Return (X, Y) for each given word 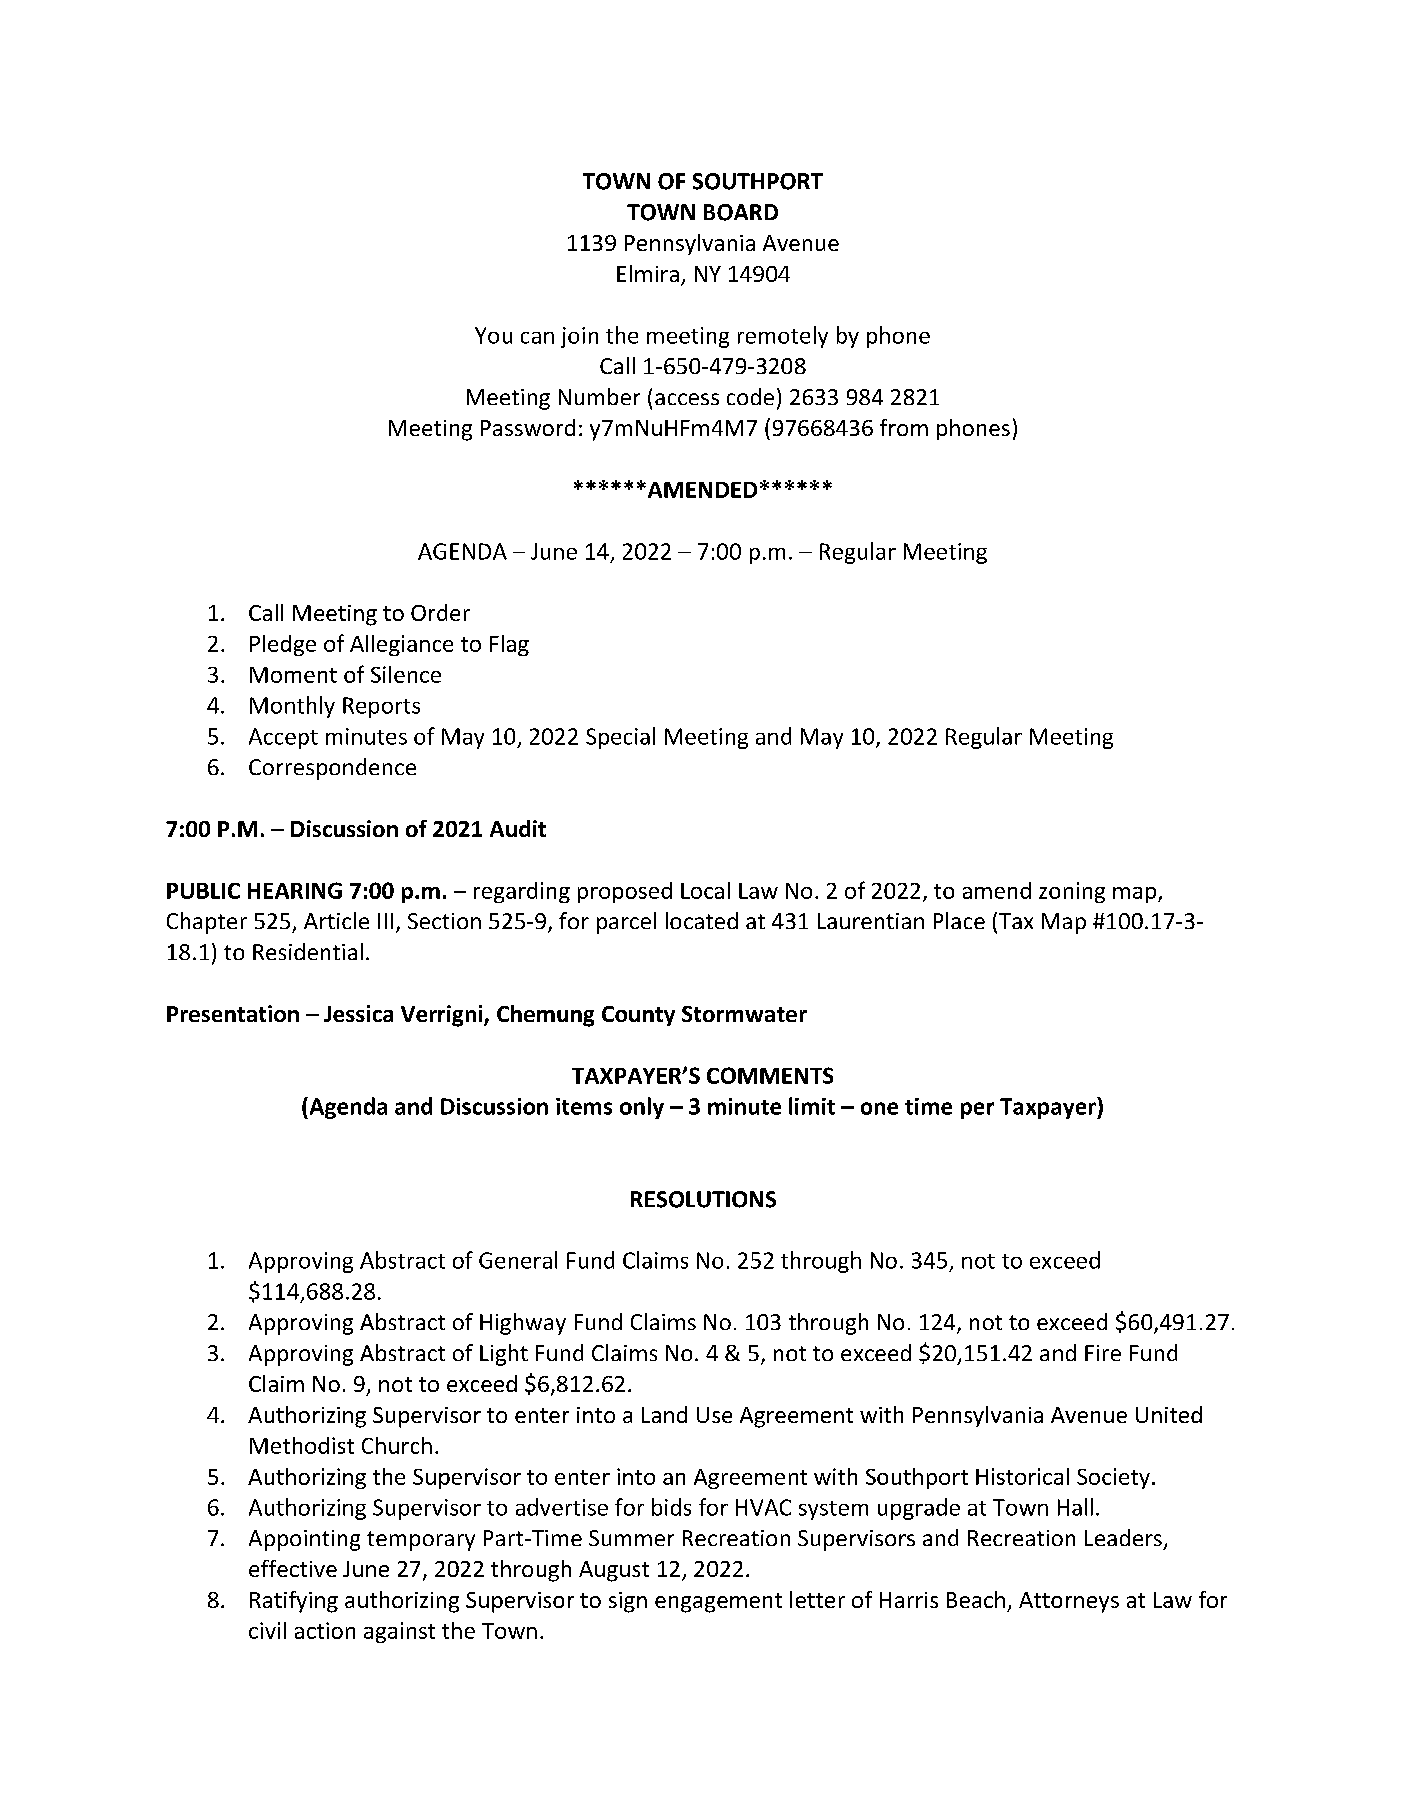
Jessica (358, 1013)
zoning (1072, 892)
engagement (718, 1603)
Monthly (292, 707)
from (904, 427)
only (642, 1108)
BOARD (741, 212)
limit (812, 1106)
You (493, 335)
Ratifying (294, 1602)
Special (620, 738)
